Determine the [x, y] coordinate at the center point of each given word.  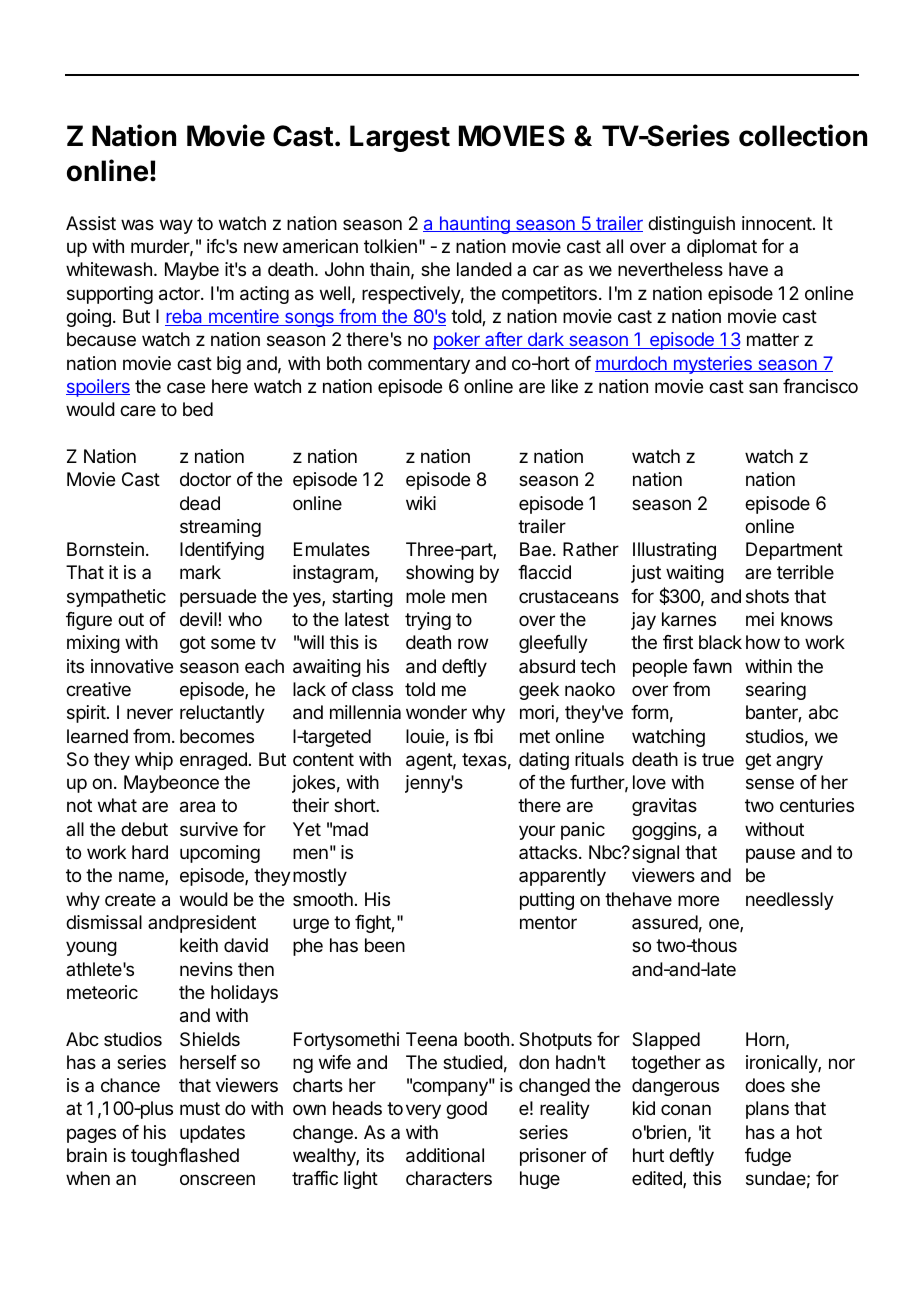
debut [144, 829]
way [176, 226]
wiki [421, 503]
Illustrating [674, 551]
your [537, 832]
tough [154, 1157]
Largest [400, 138]
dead [200, 503]
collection [803, 135]
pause [770, 855]
